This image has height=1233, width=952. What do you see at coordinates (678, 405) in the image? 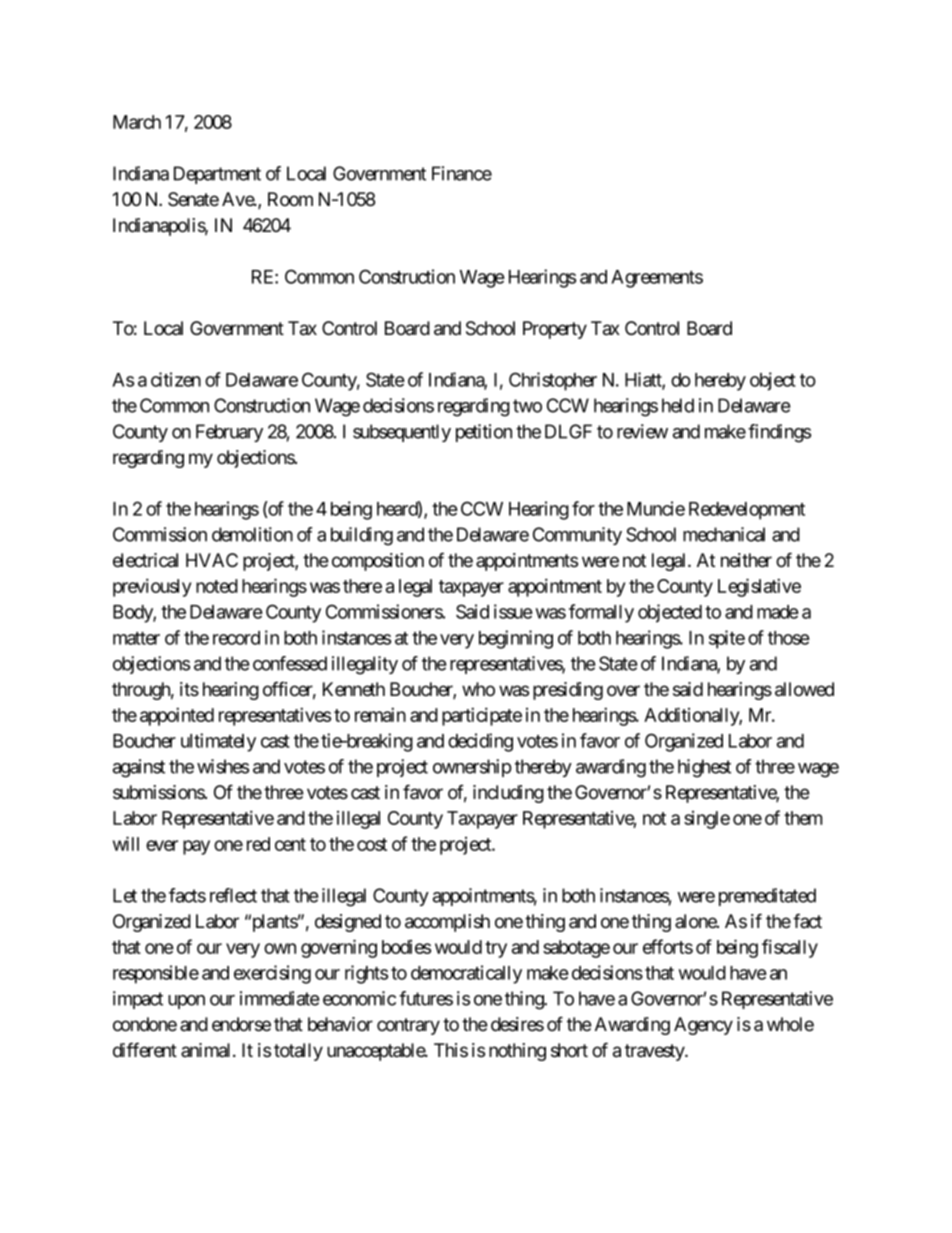
I see `held` at bounding box center [678, 405].
